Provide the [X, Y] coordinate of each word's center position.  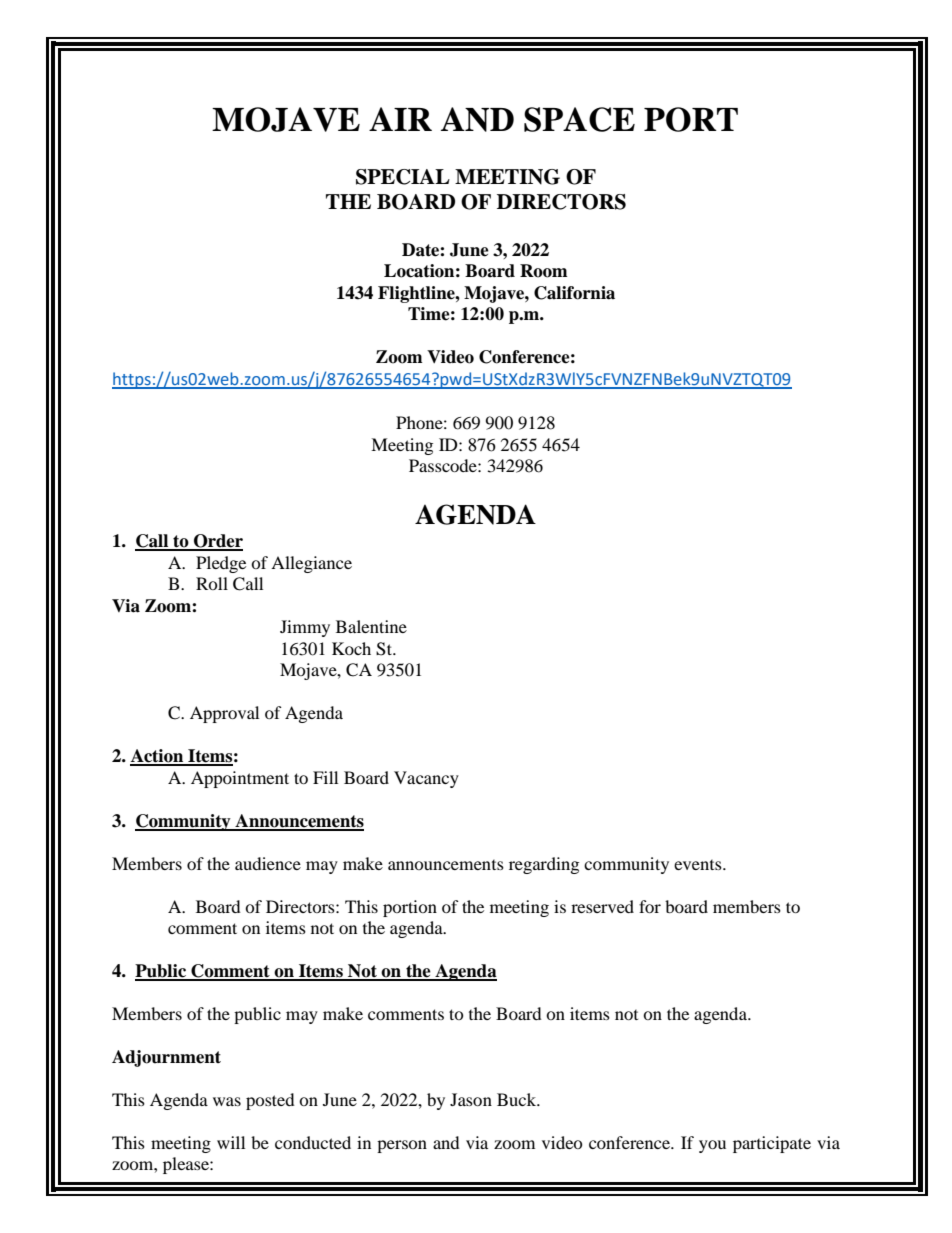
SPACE [579, 119]
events [699, 865]
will [231, 1142]
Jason [471, 1099]
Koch [351, 648]
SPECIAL [403, 177]
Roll [212, 583]
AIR [400, 119]
